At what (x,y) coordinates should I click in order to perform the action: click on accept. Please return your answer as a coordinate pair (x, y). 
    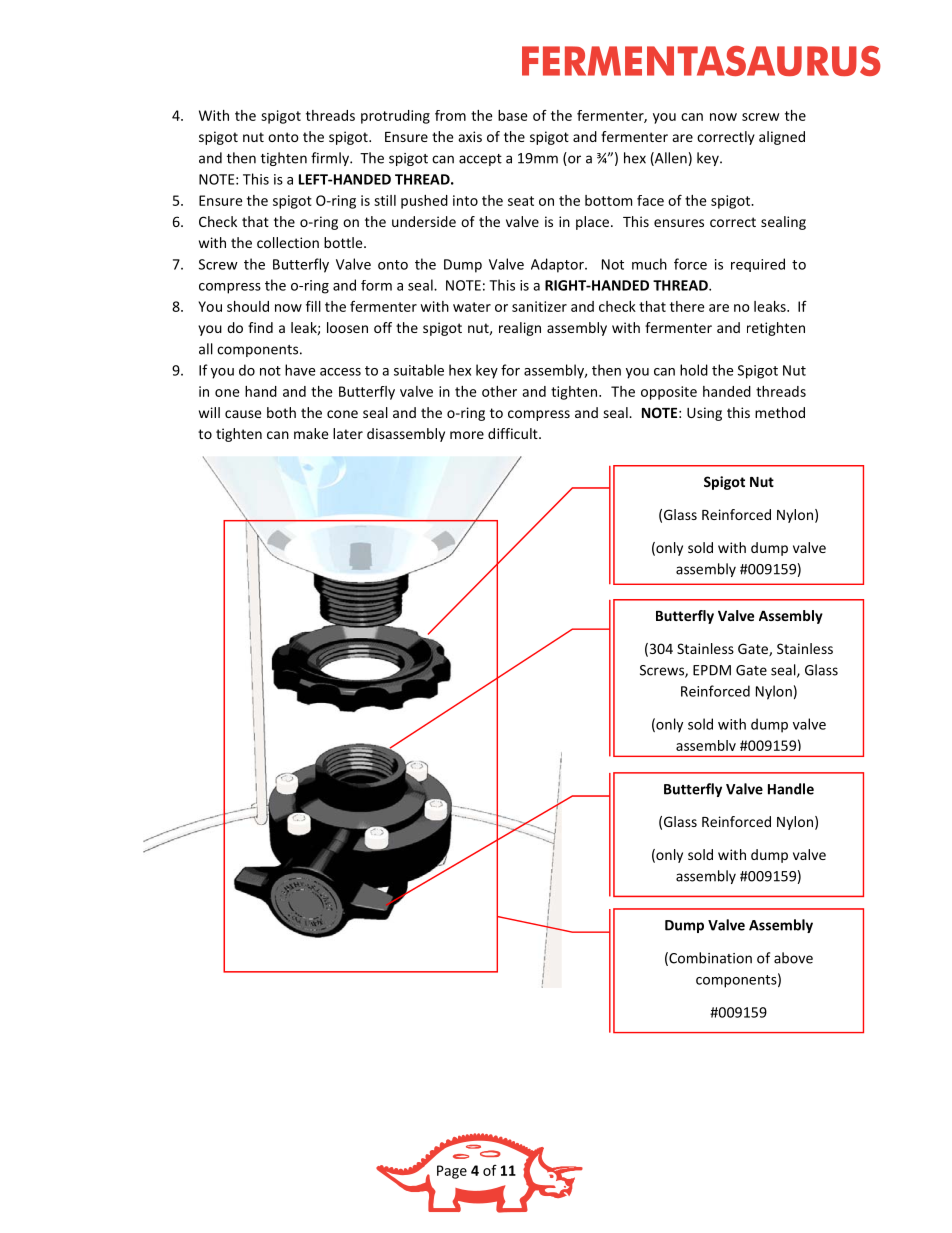
    Looking at the image, I should click on (480, 160).
